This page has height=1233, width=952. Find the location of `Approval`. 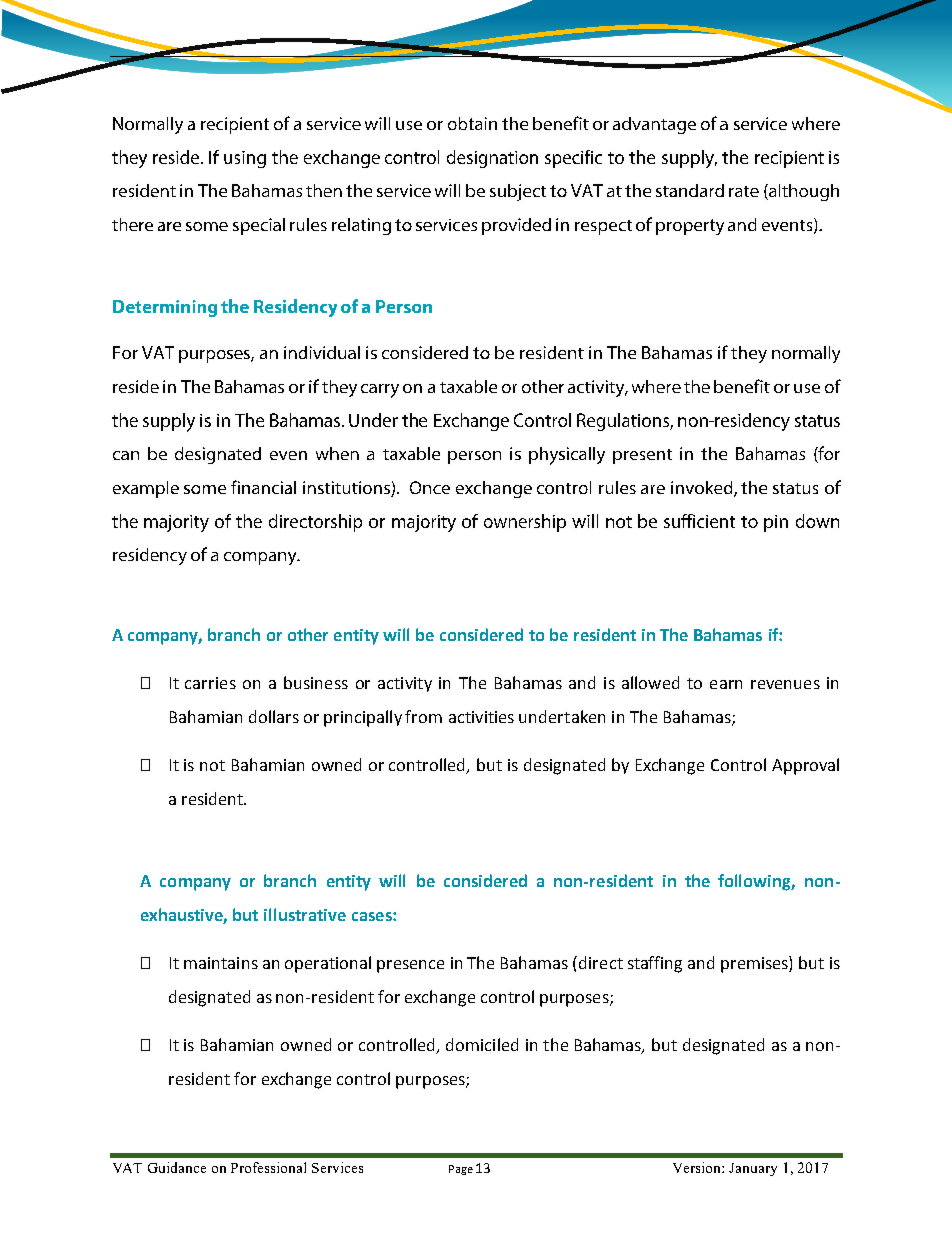

Approval is located at coordinates (805, 766).
